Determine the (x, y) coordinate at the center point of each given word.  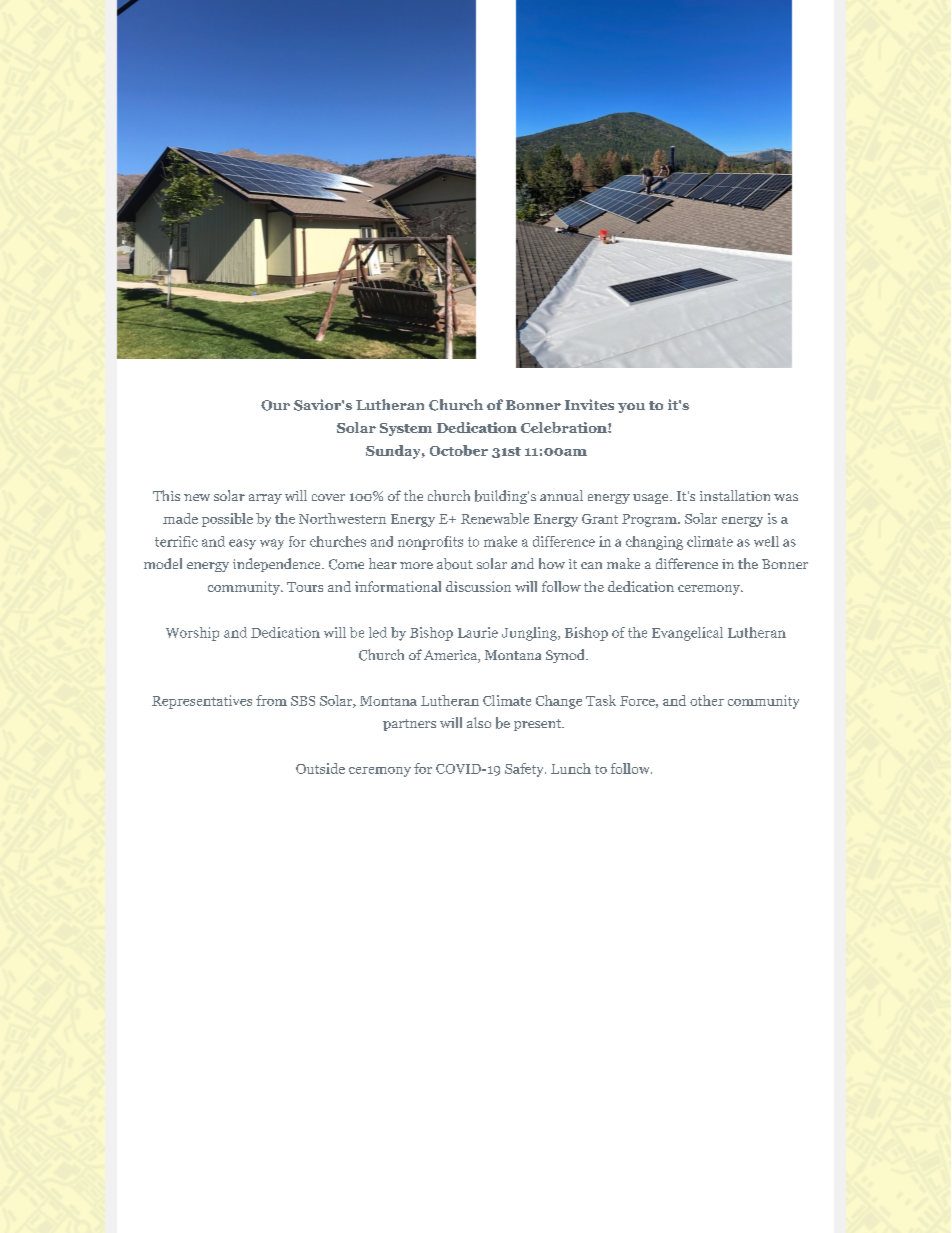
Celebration (565, 427)
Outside (320, 768)
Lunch (571, 768)
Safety (525, 770)
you (631, 408)
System (406, 429)
